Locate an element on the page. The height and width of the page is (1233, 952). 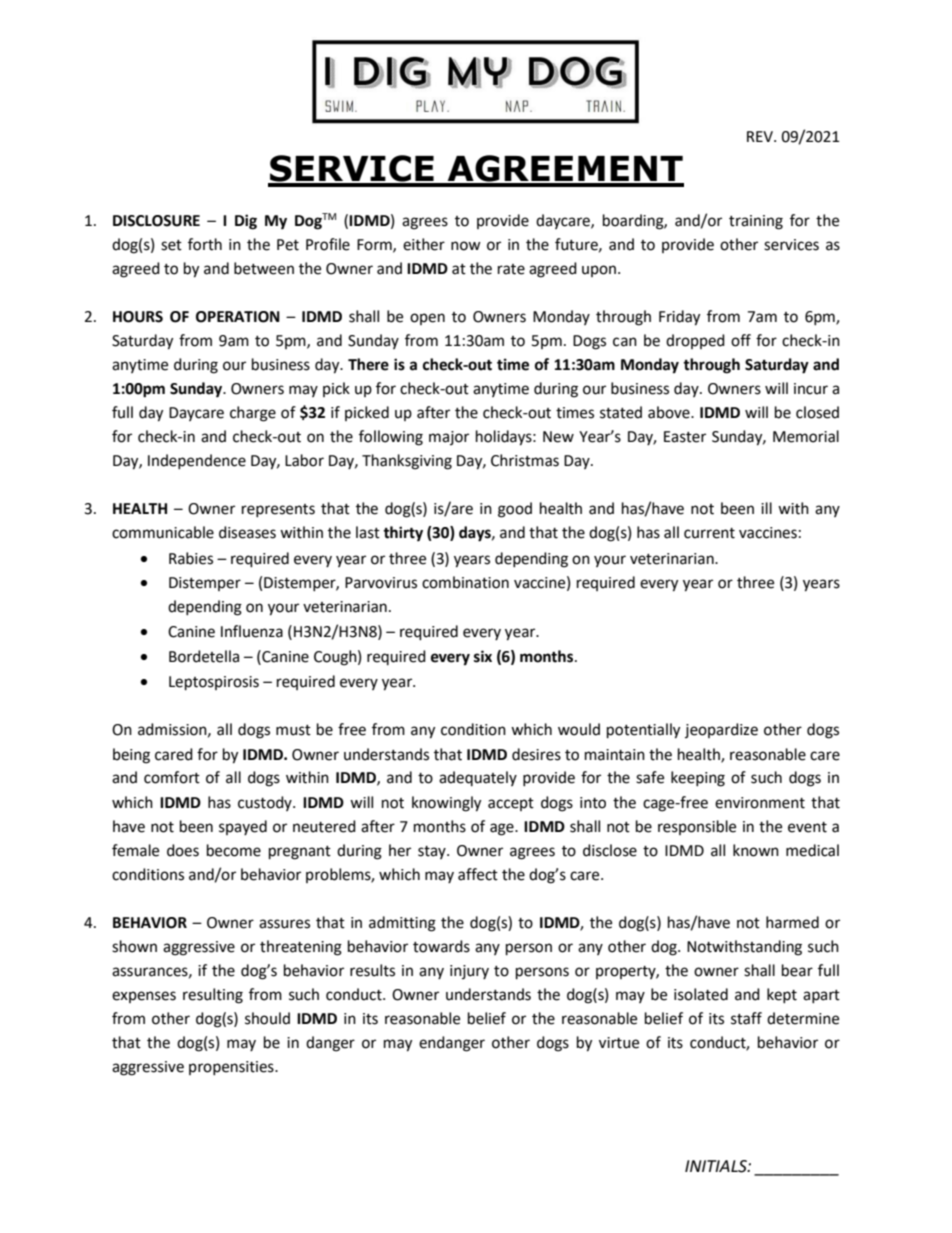
major is located at coordinates (449, 438).
